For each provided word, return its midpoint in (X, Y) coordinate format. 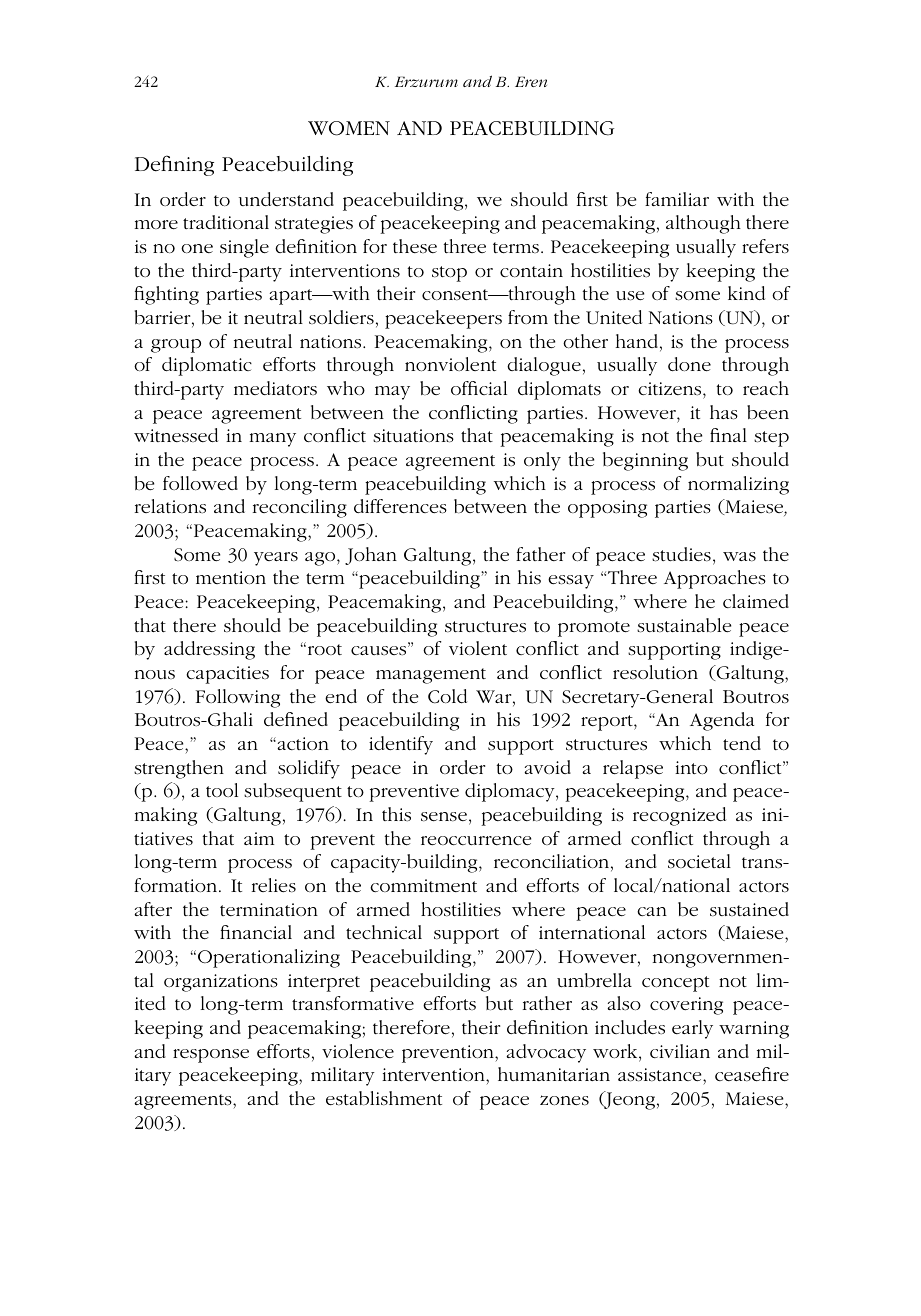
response (211, 1056)
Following (238, 698)
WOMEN (349, 128)
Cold (447, 696)
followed (200, 483)
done (689, 364)
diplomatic (207, 366)
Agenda (722, 721)
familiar (677, 199)
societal (699, 861)
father (540, 554)
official (479, 388)
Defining (174, 165)
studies (681, 554)
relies (274, 885)
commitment (423, 885)
